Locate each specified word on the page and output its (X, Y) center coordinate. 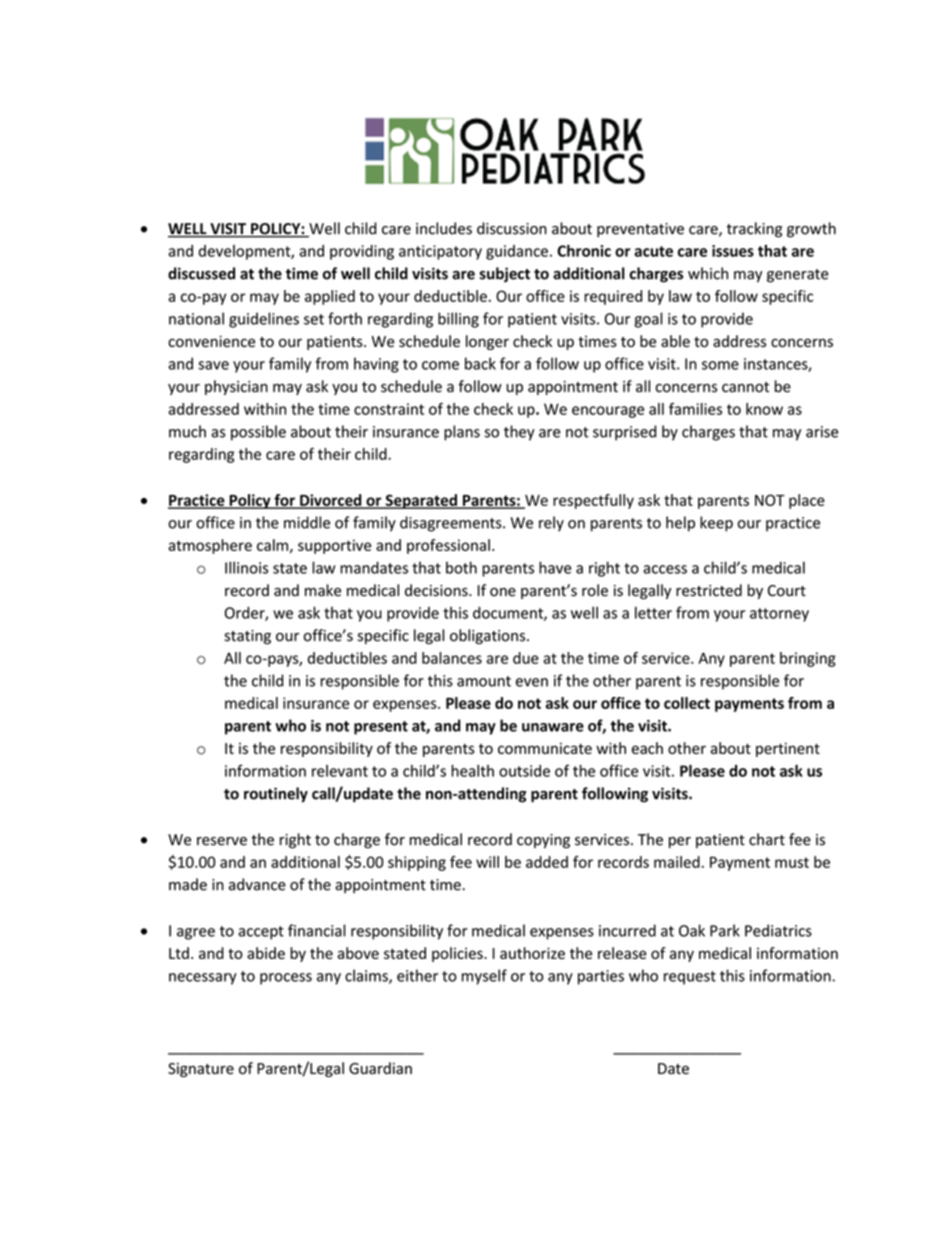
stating (247, 637)
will (487, 862)
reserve (222, 841)
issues (733, 251)
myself (484, 977)
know (764, 409)
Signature (201, 1070)
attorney (779, 615)
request (690, 978)
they (519, 433)
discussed (201, 273)
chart (767, 839)
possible (258, 433)
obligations (489, 636)
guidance (517, 252)
